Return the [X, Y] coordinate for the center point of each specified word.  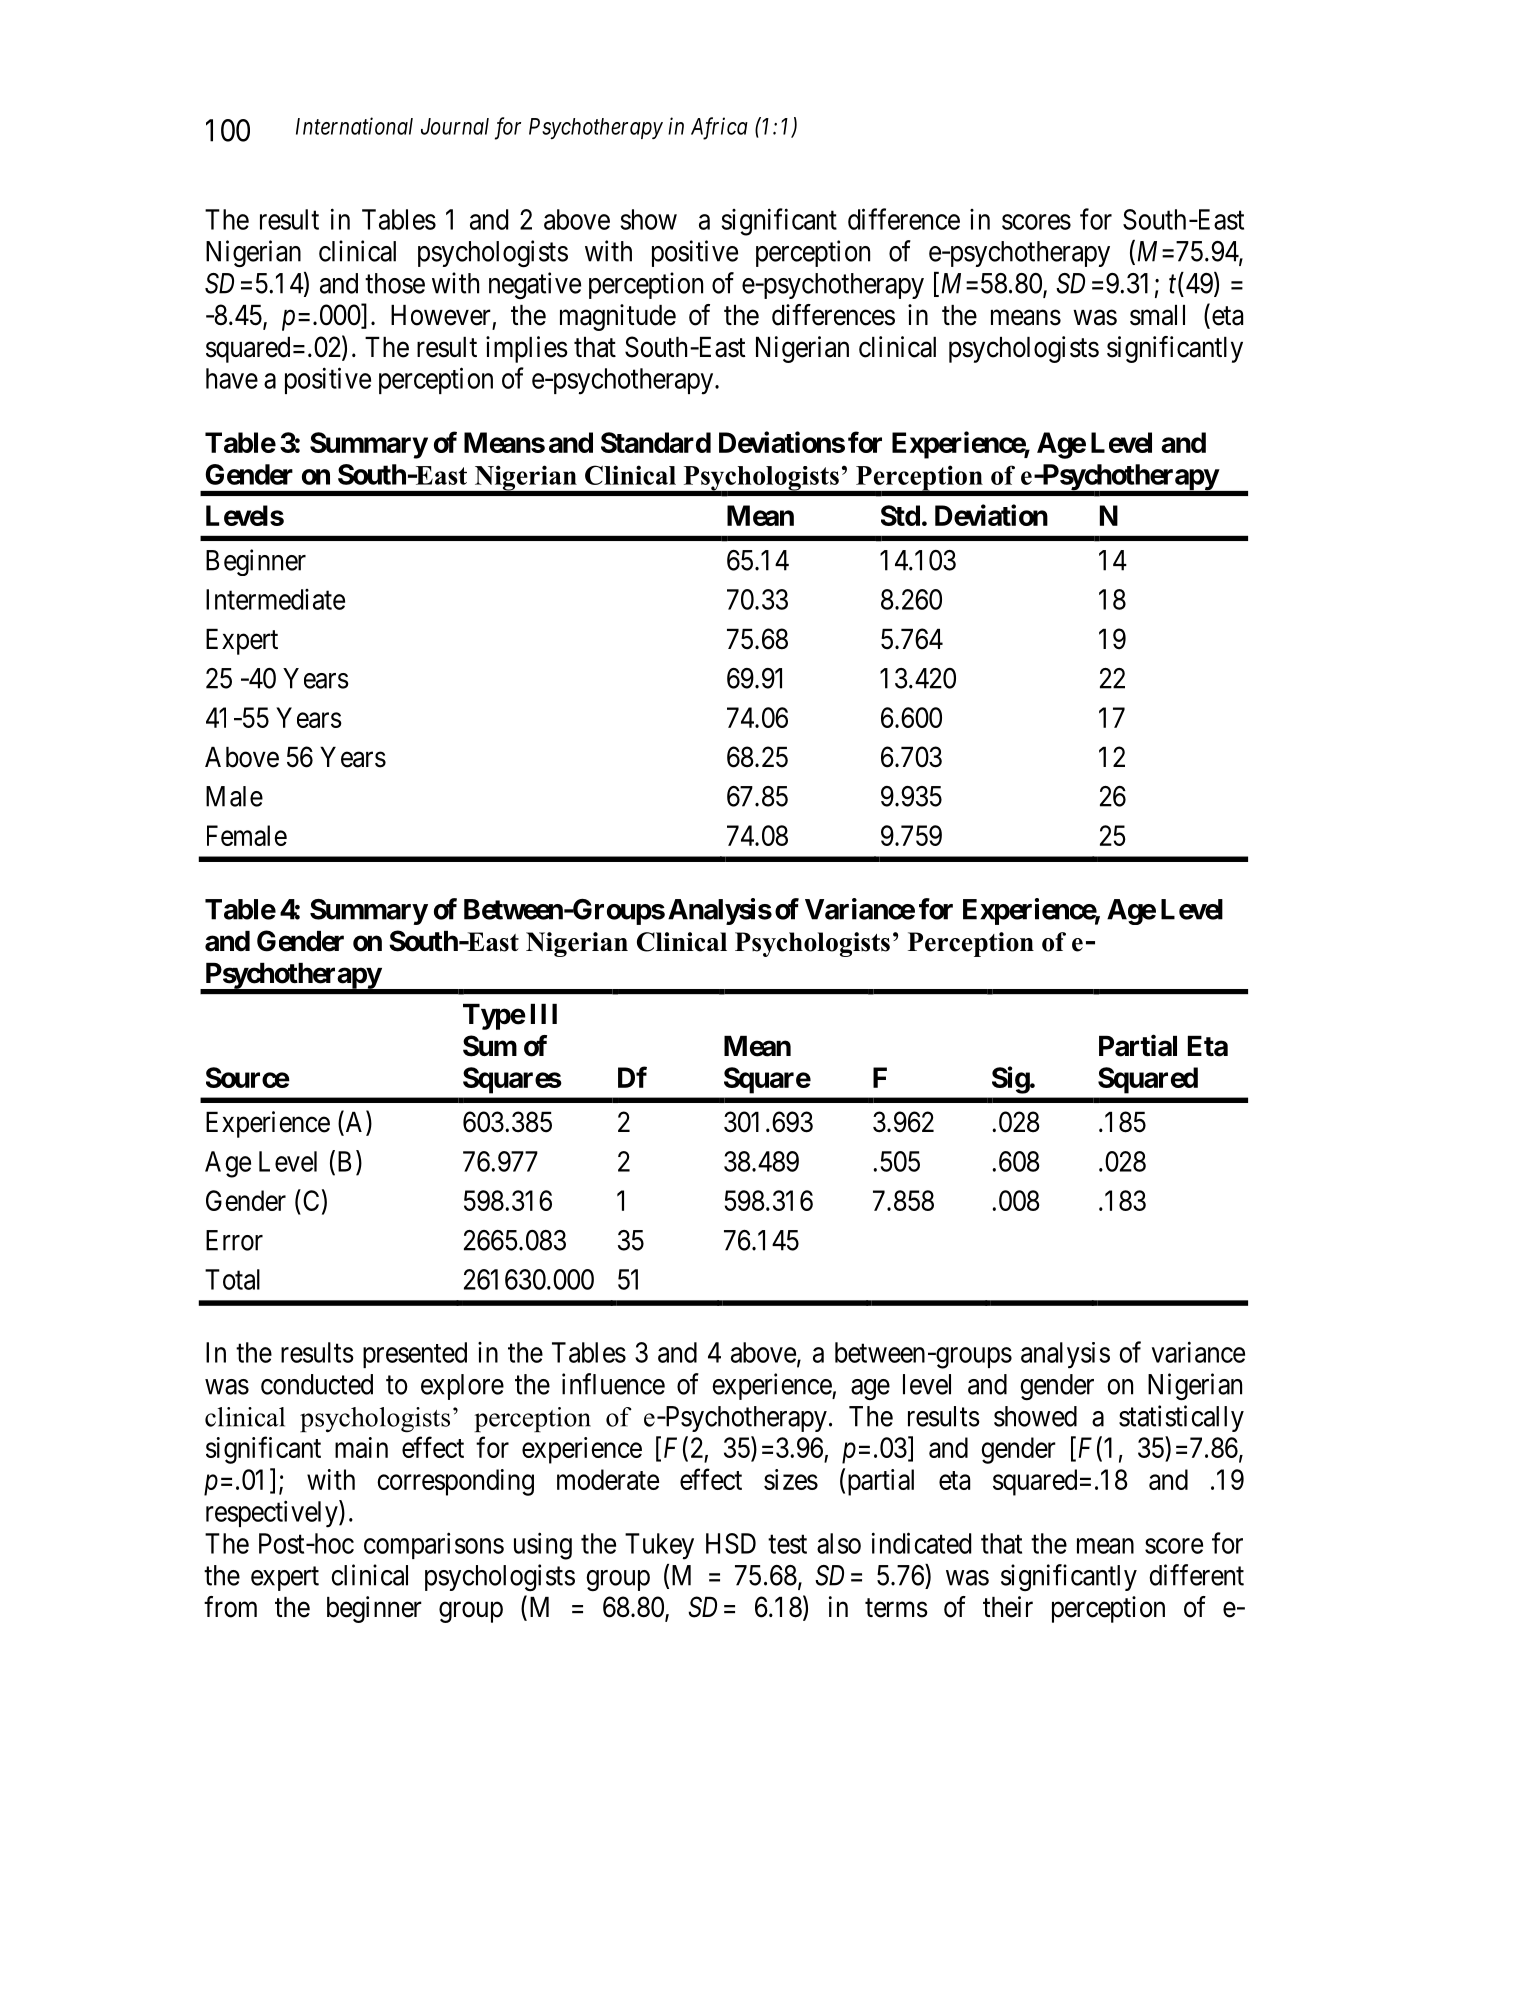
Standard [656, 442]
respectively [273, 1514]
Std [900, 515]
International [354, 126]
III [544, 1014]
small [1157, 315]
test [787, 1544]
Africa [719, 128]
